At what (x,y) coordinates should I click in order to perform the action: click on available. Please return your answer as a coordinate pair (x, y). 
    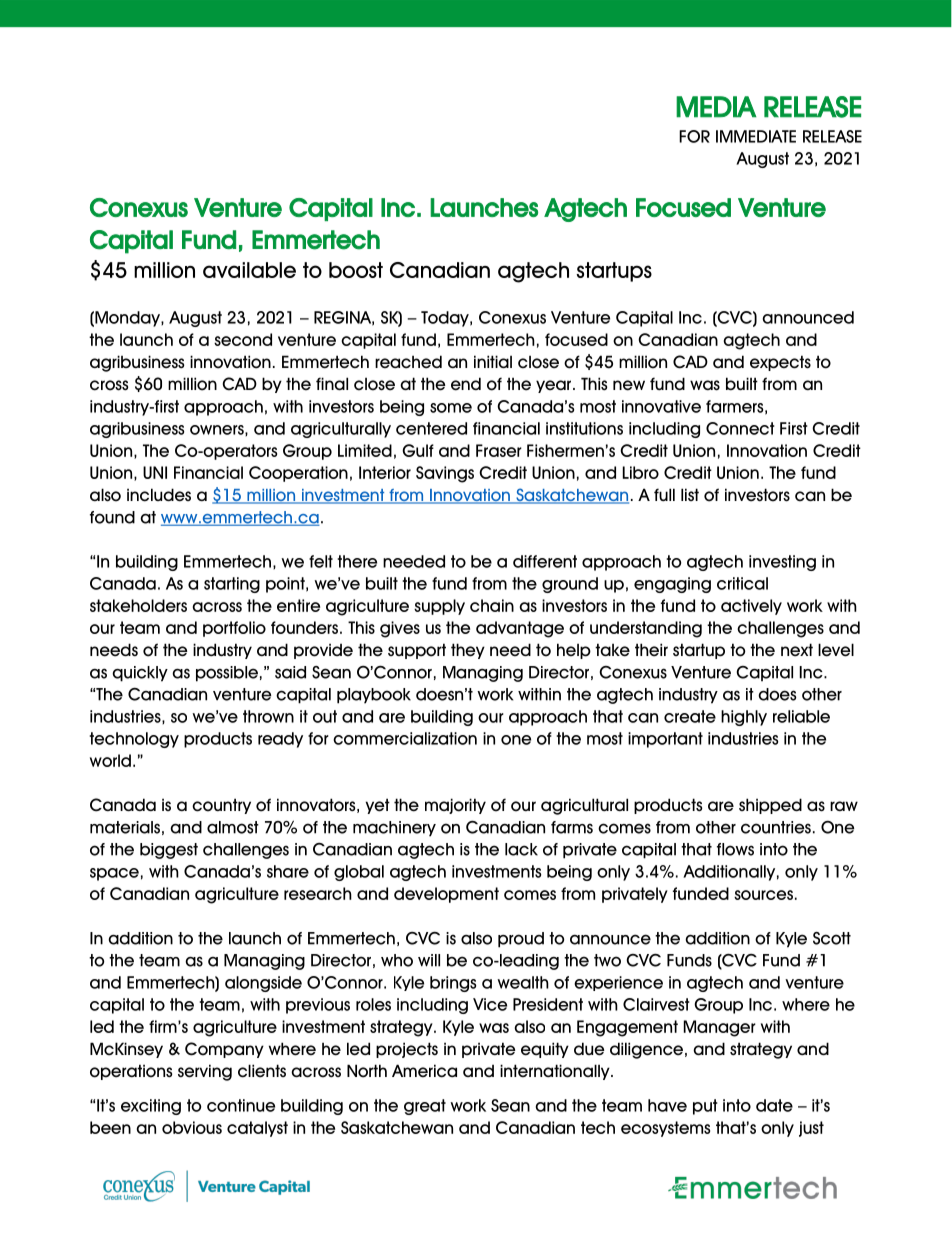
    Looking at the image, I should click on (249, 270).
